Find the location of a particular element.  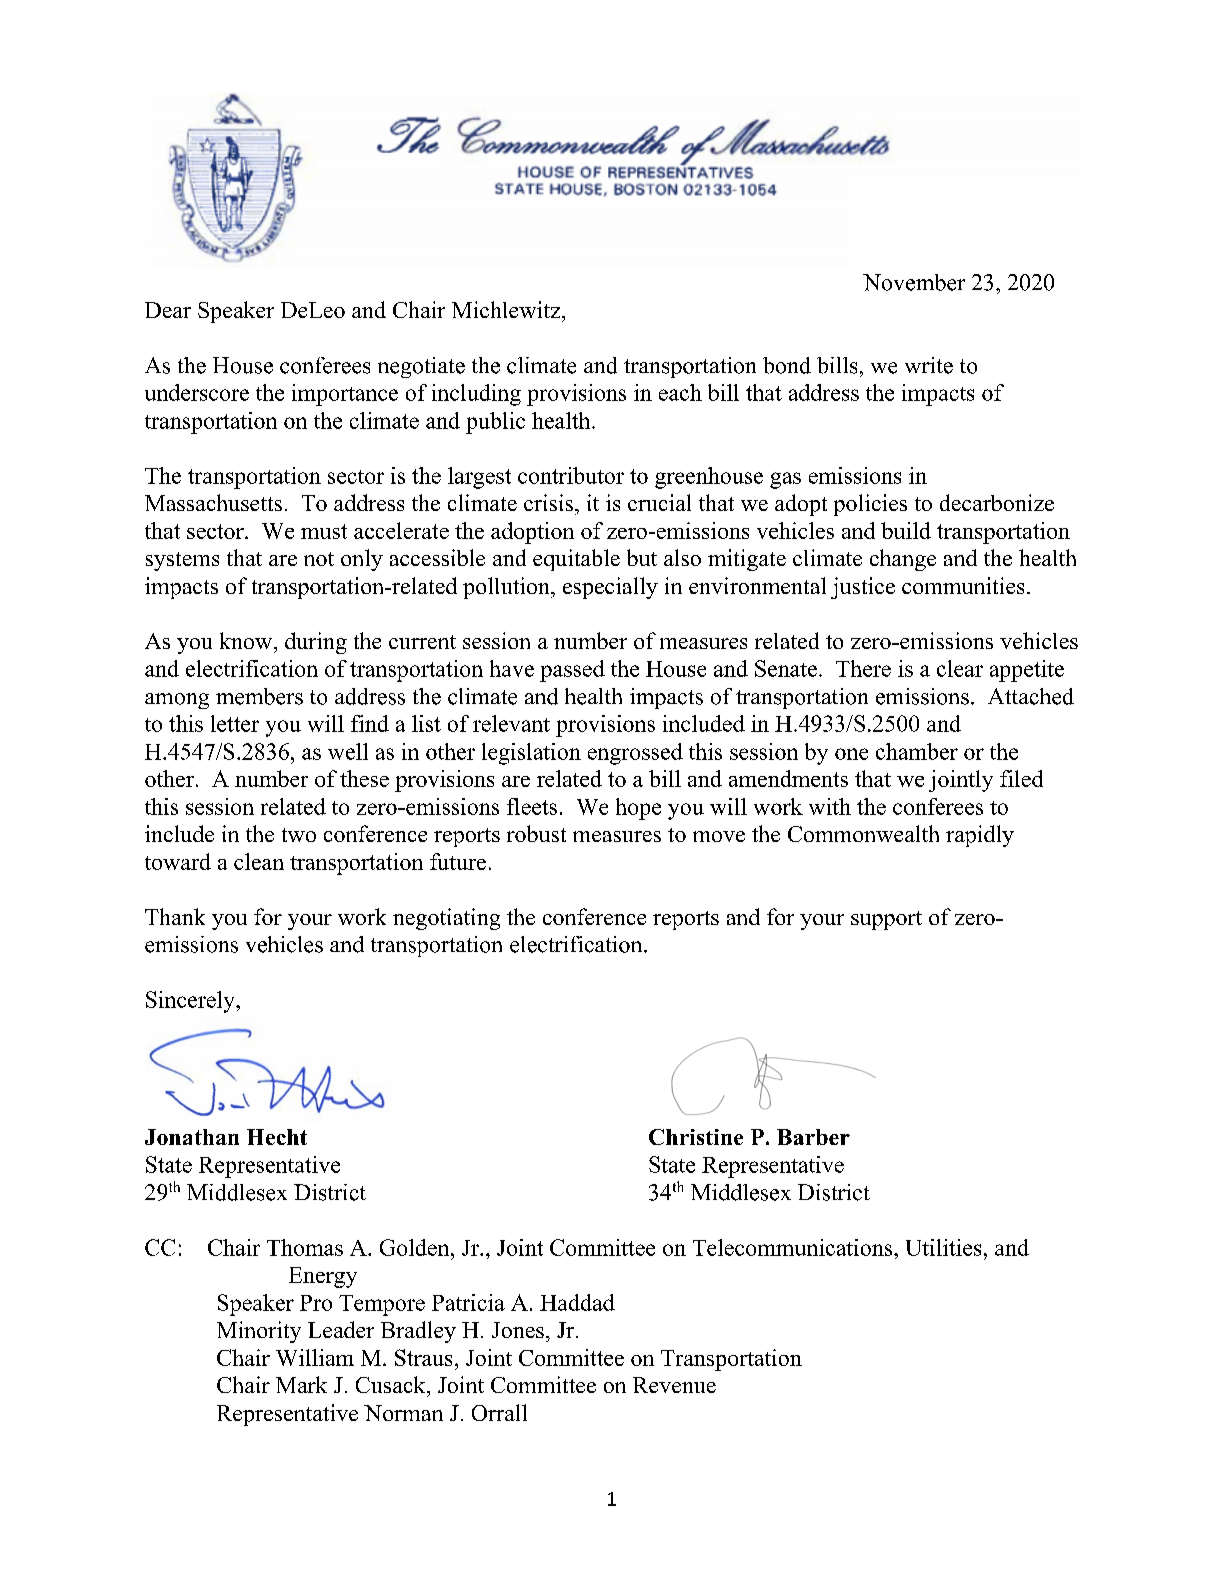

November is located at coordinates (914, 282).
